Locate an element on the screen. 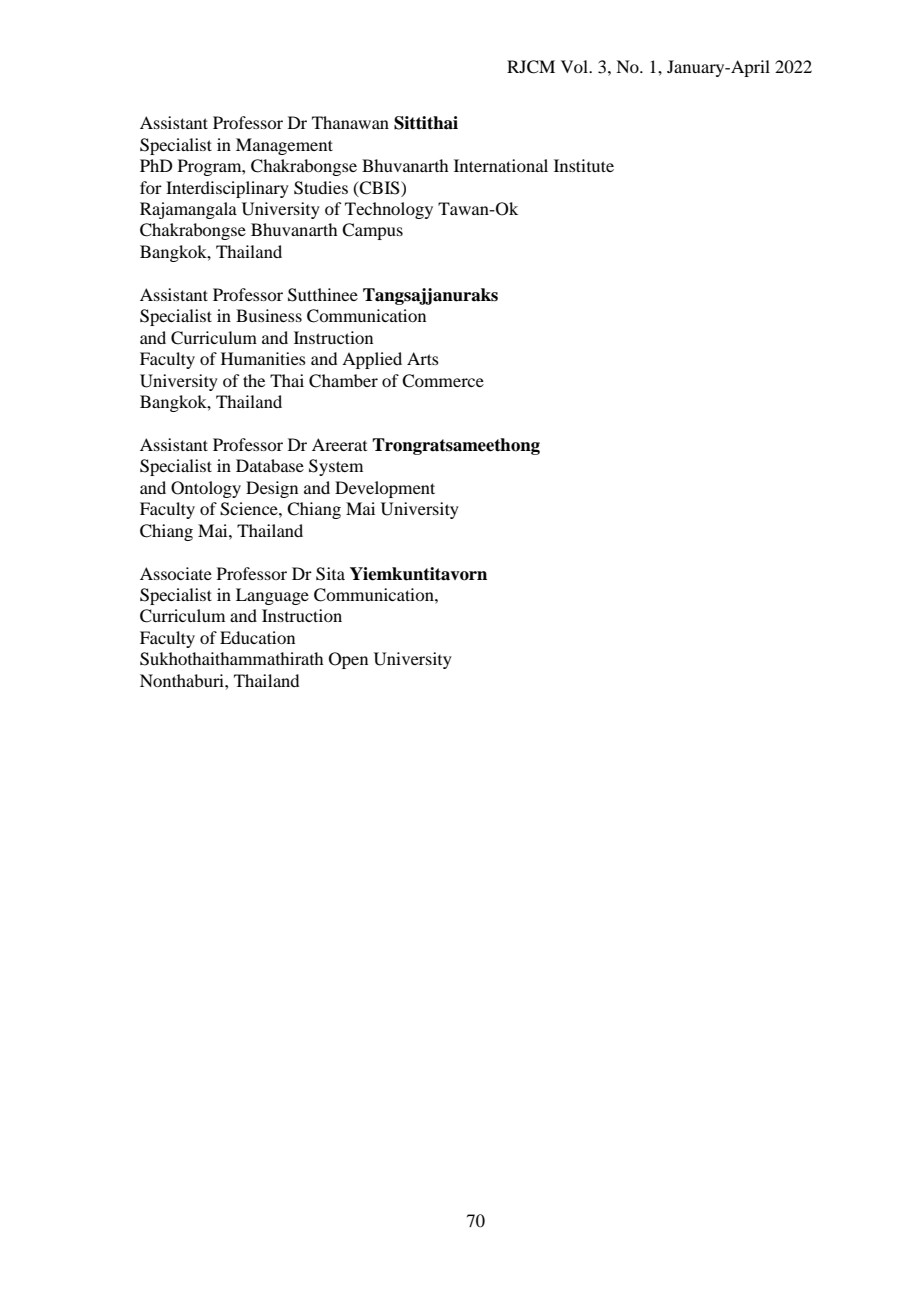  Applied is located at coordinates (372, 360).
